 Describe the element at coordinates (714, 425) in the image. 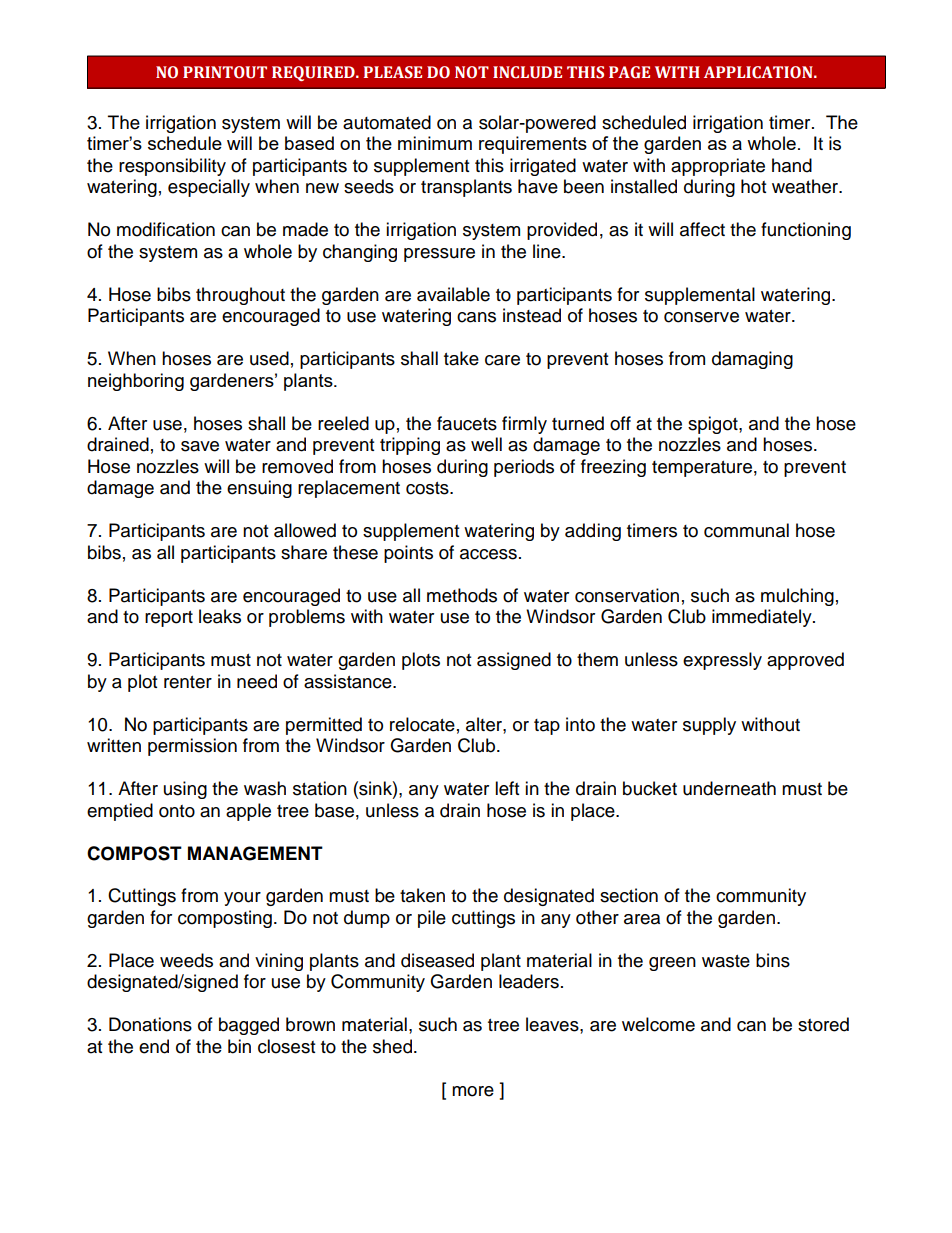

I see `spigot` at that location.
